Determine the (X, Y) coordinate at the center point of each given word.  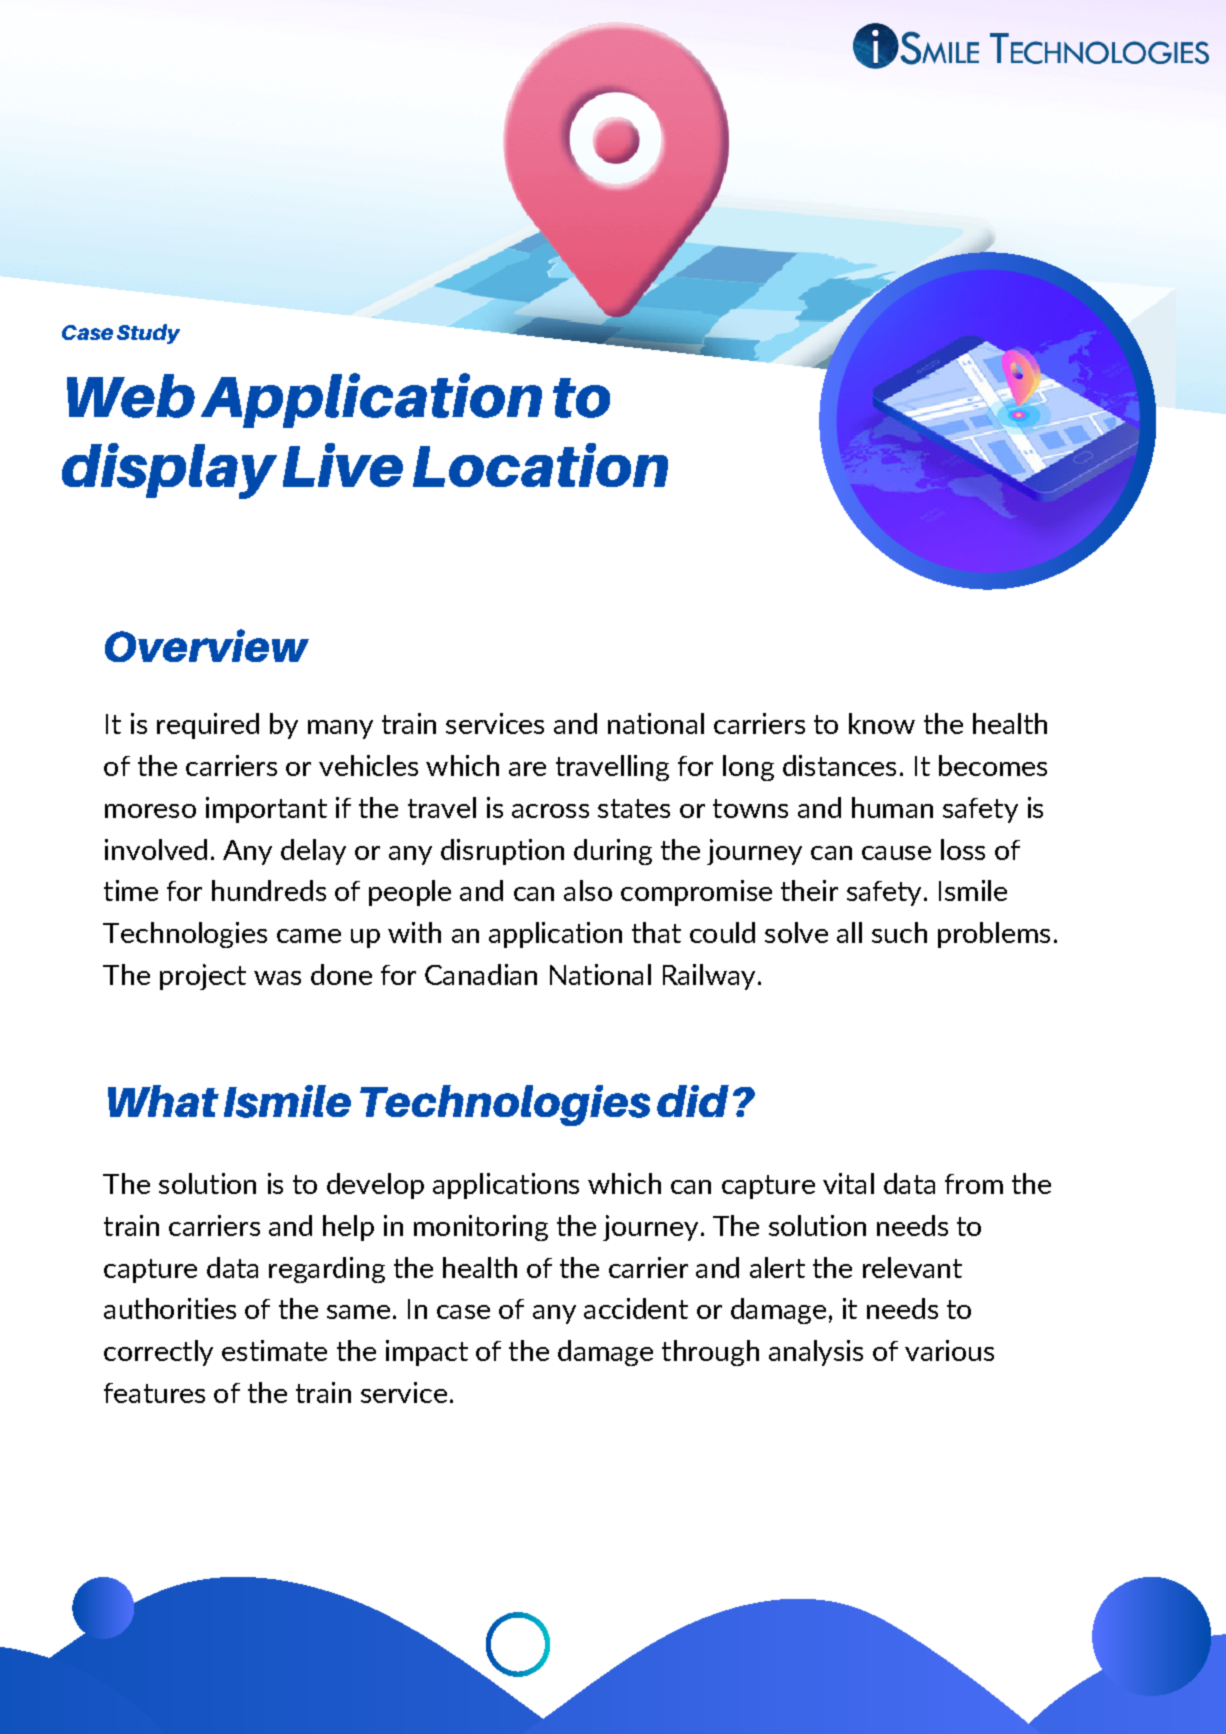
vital (848, 1183)
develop (375, 1186)
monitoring (481, 1228)
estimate (274, 1350)
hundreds (269, 890)
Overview (207, 645)
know (882, 723)
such (899, 932)
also (588, 890)
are (527, 769)
